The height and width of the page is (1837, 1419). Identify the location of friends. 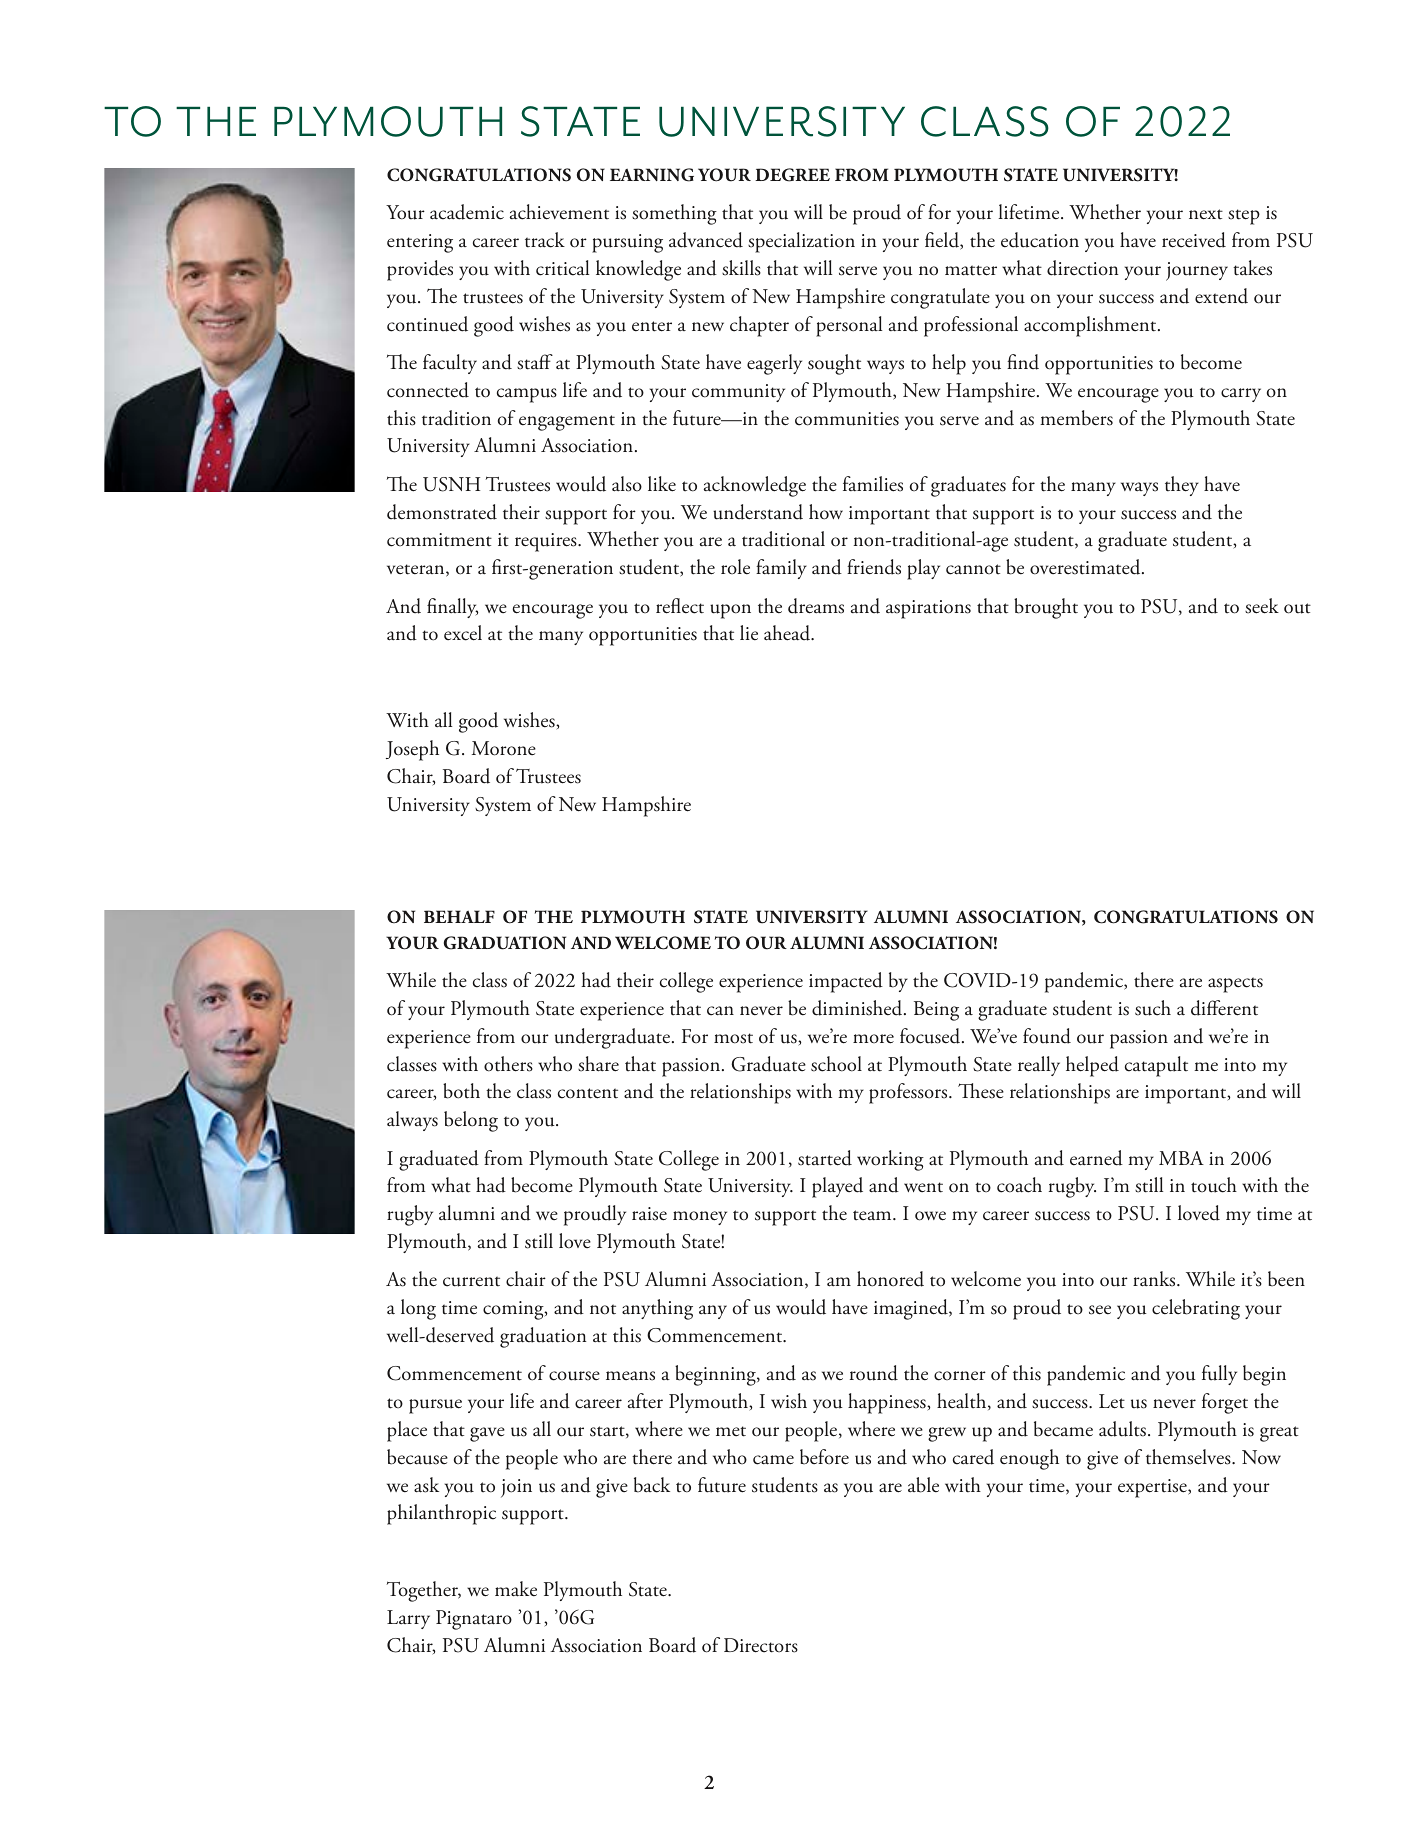
(874, 567).
